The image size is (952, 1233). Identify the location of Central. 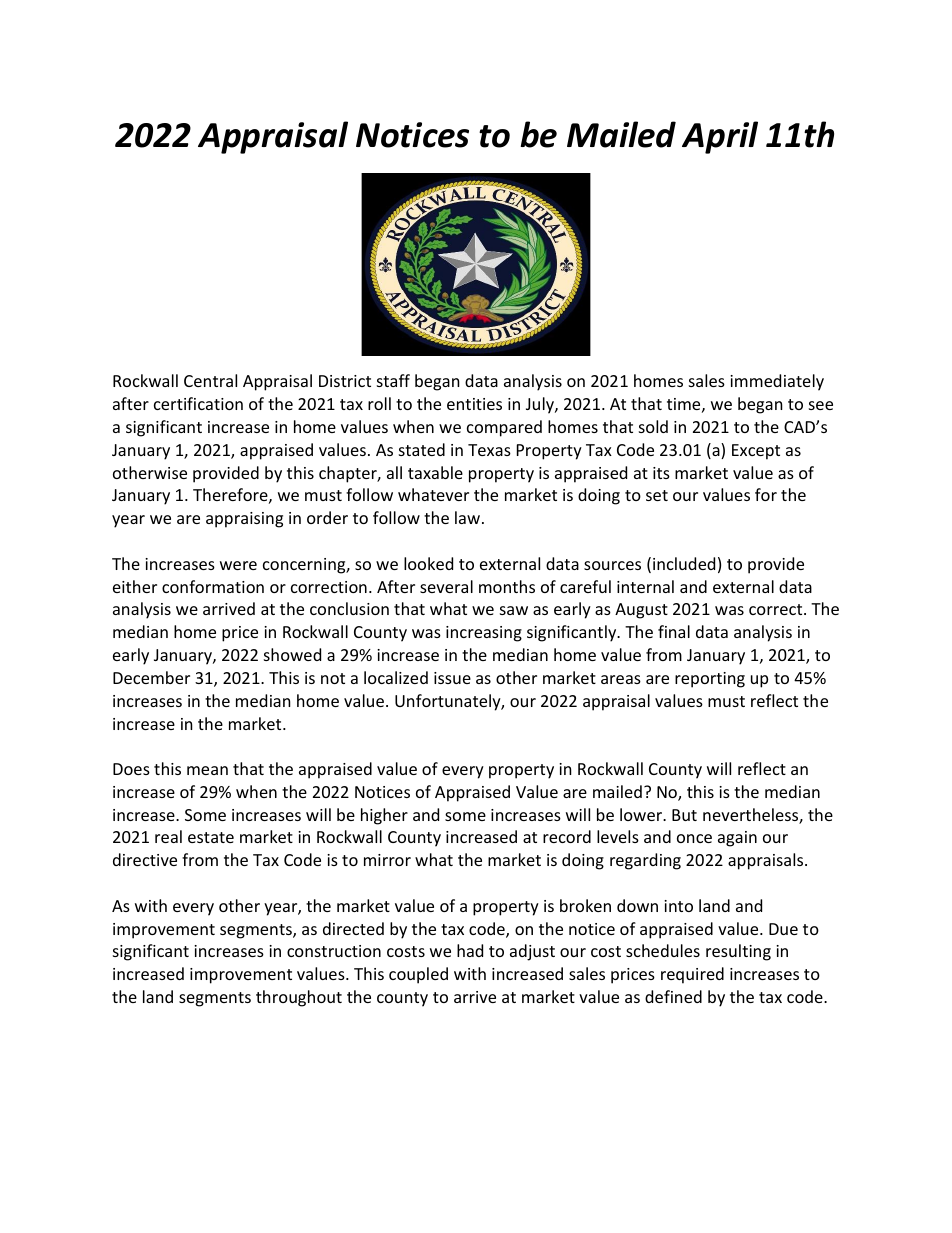
(210, 380).
